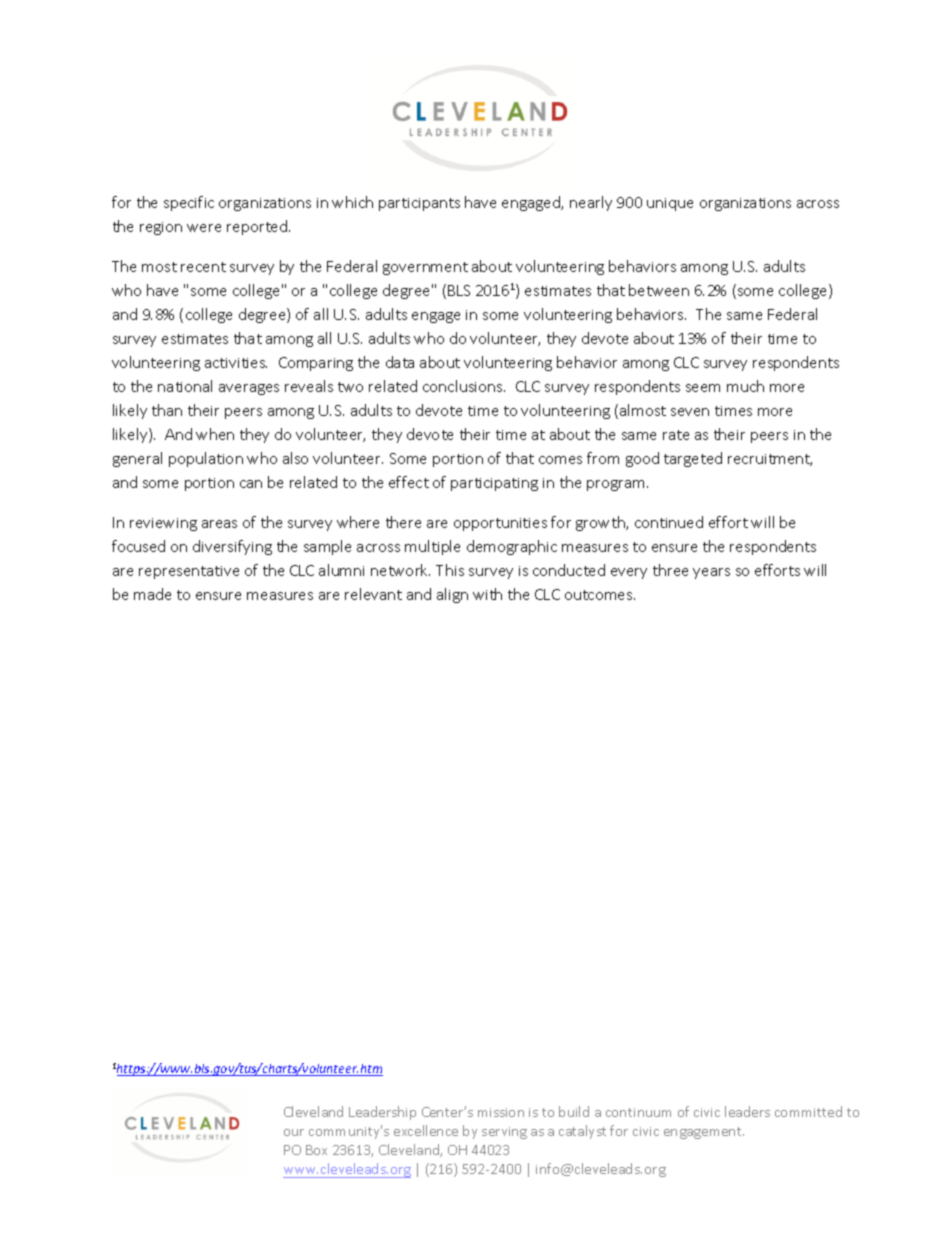 This document has height=1233, width=952. Describe the element at coordinates (670, 204) in the document. I see `unique` at that location.
